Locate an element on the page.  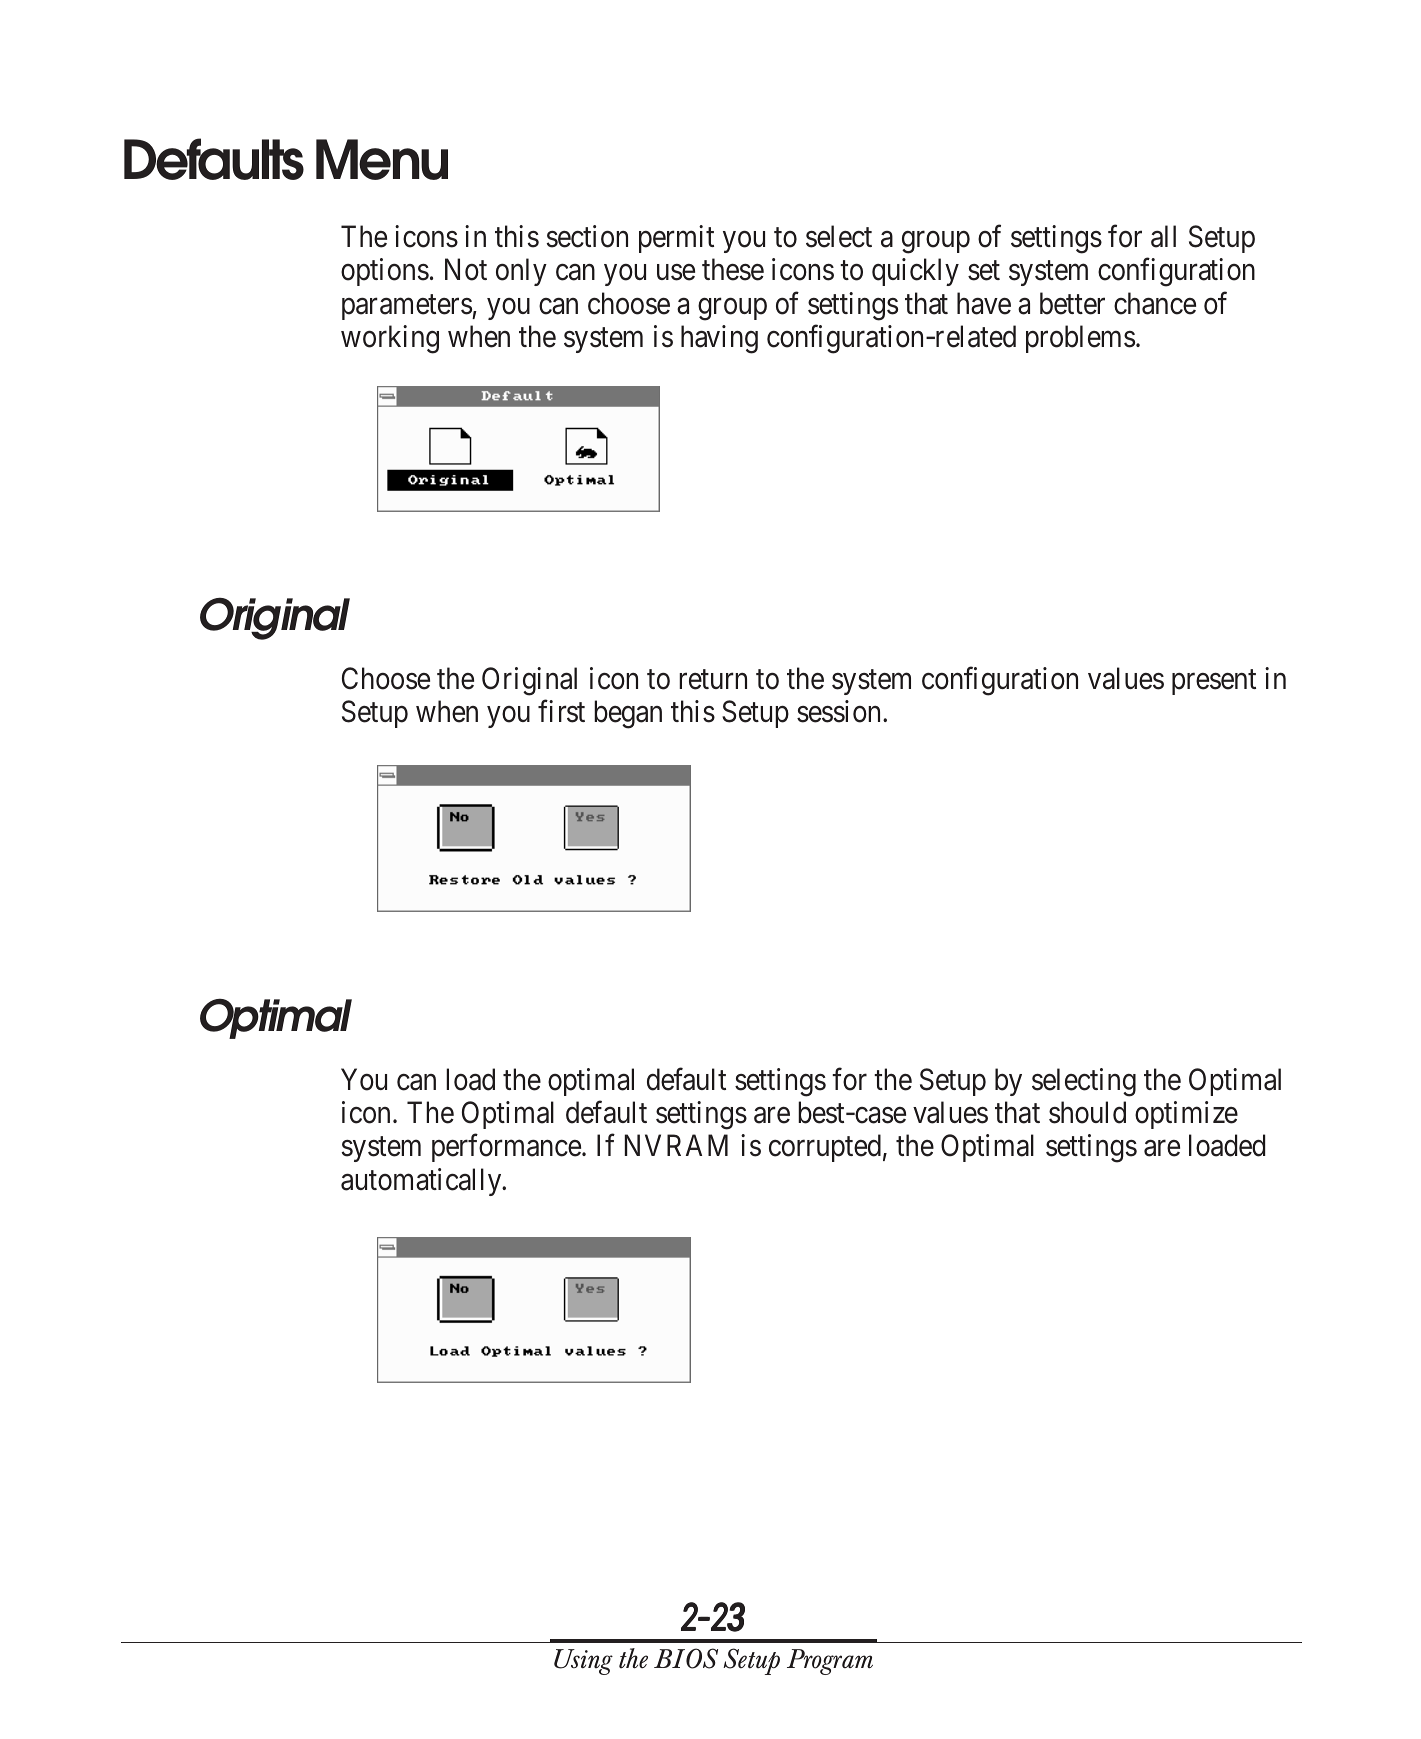
these is located at coordinates (733, 269).
